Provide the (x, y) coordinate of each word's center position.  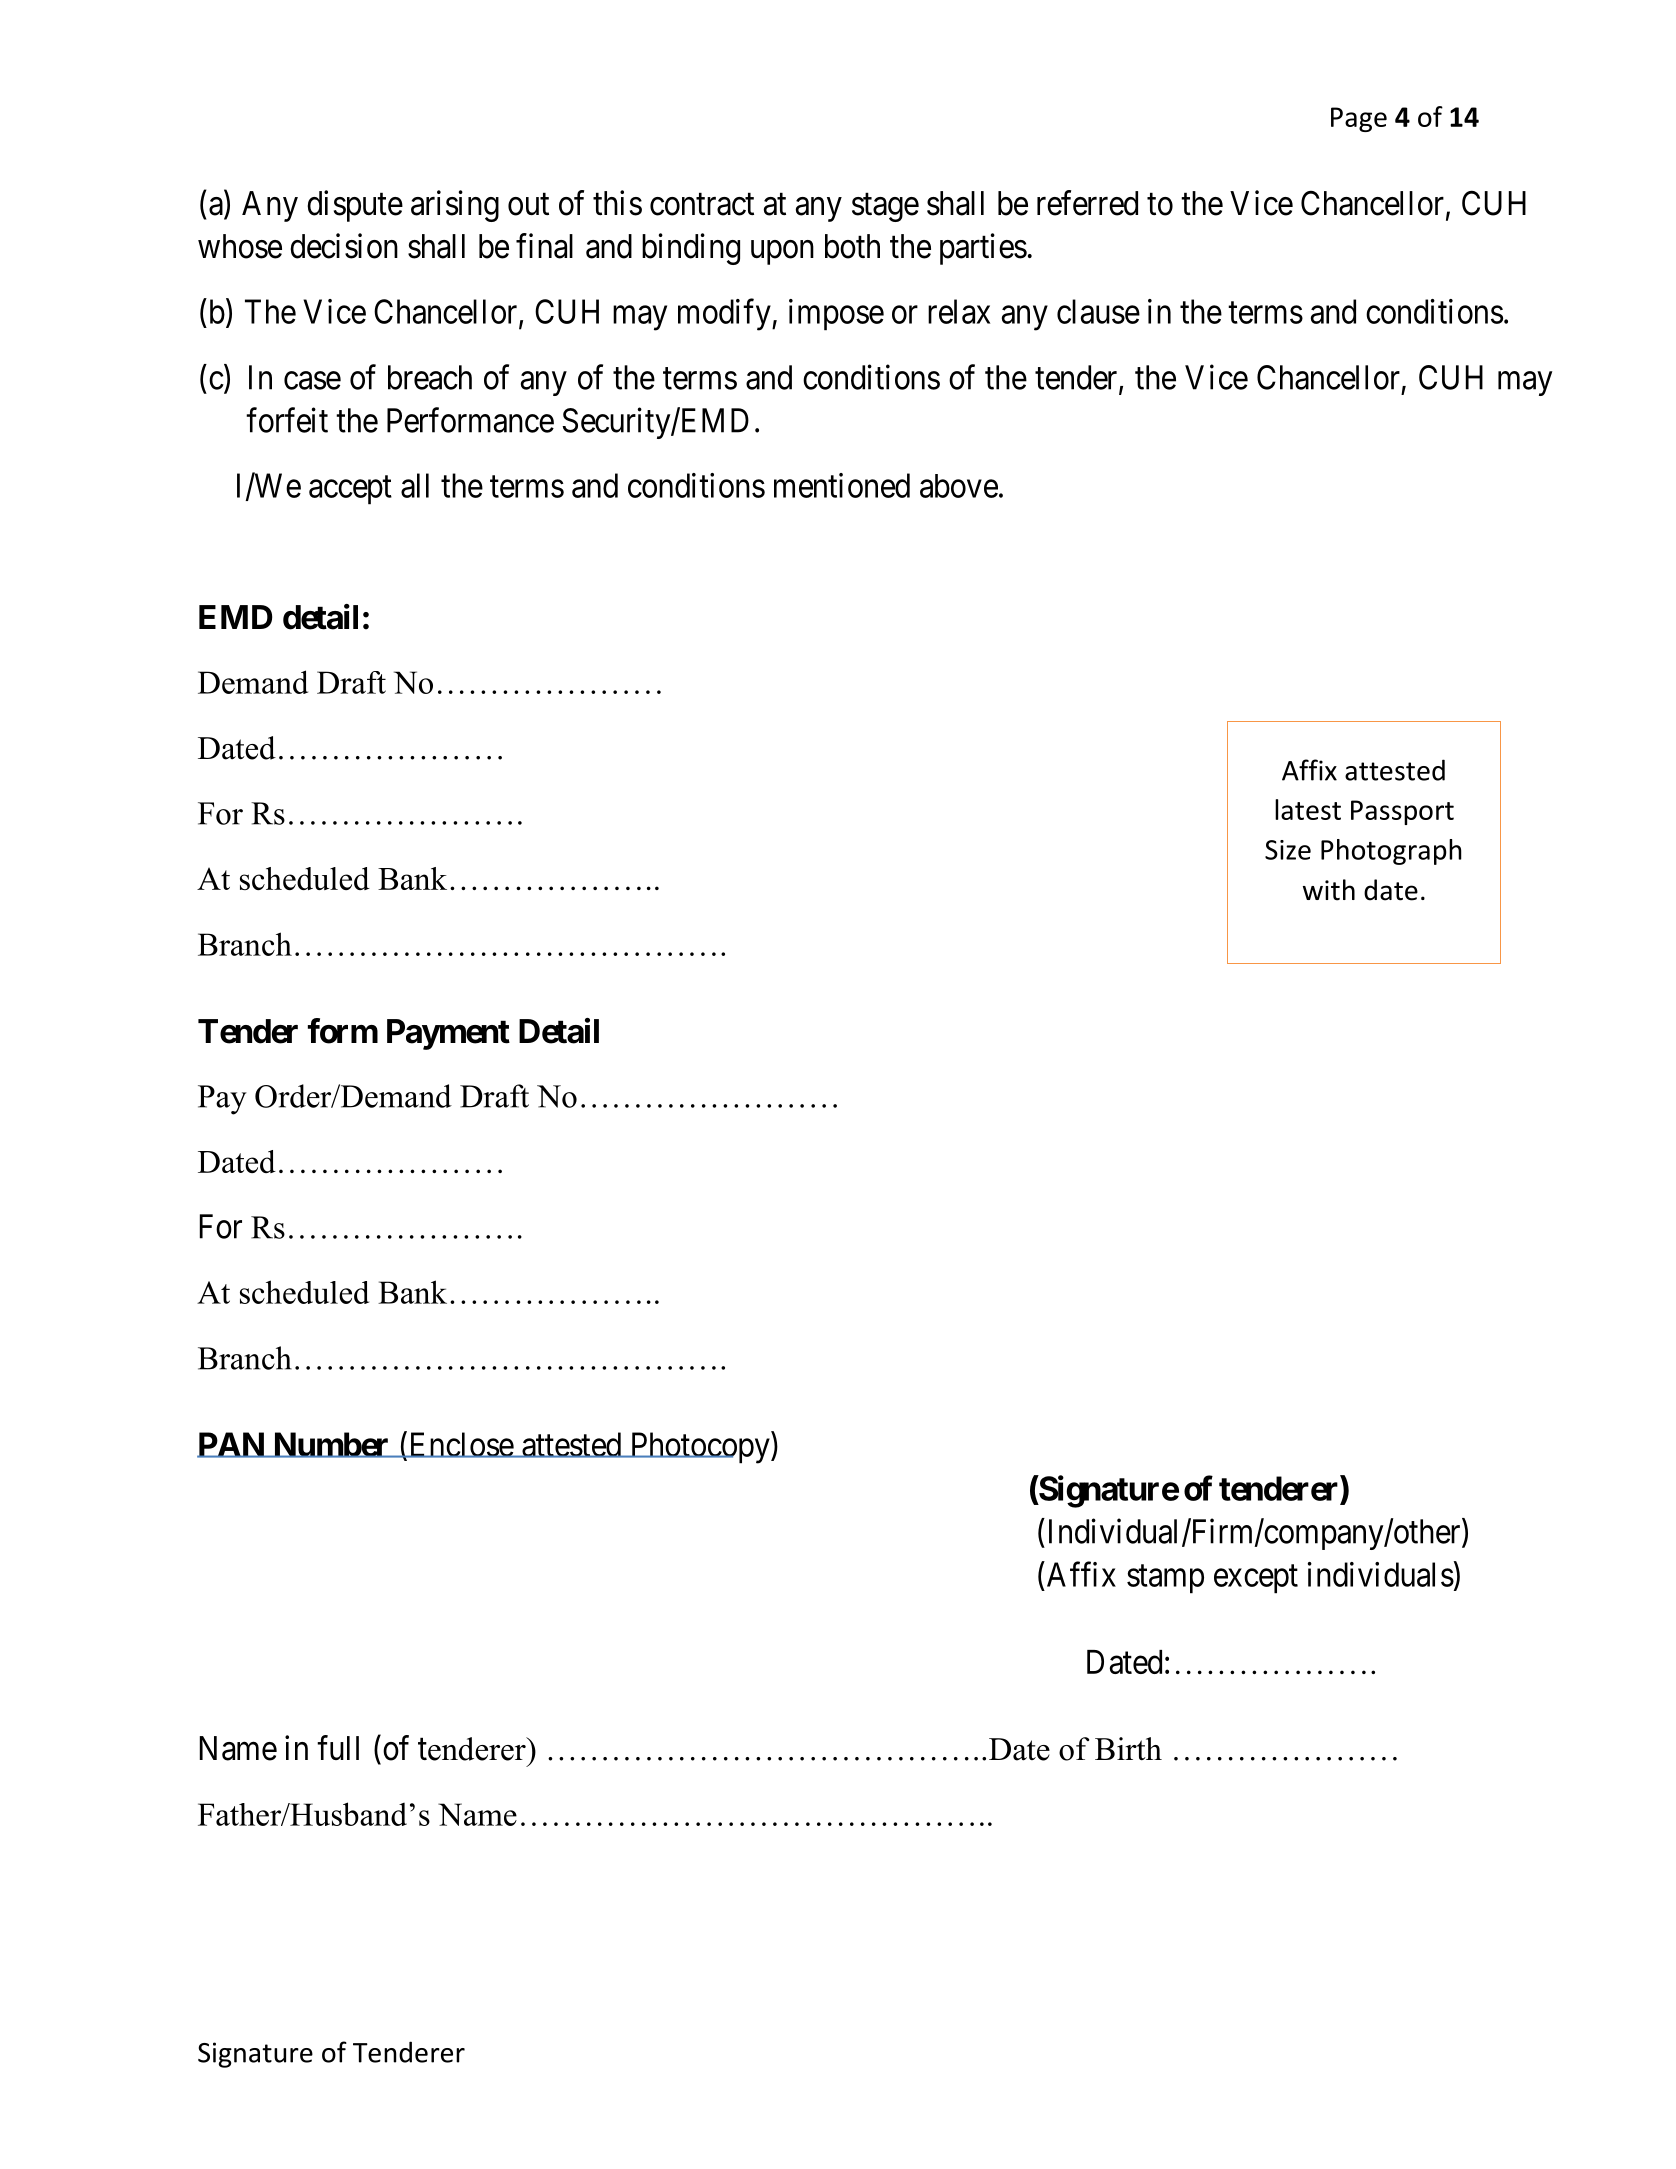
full (338, 1747)
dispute (355, 206)
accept (350, 490)
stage (885, 207)
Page (1359, 119)
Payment (448, 1034)
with (1329, 890)
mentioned (842, 485)
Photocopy (700, 1447)
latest (1308, 809)
